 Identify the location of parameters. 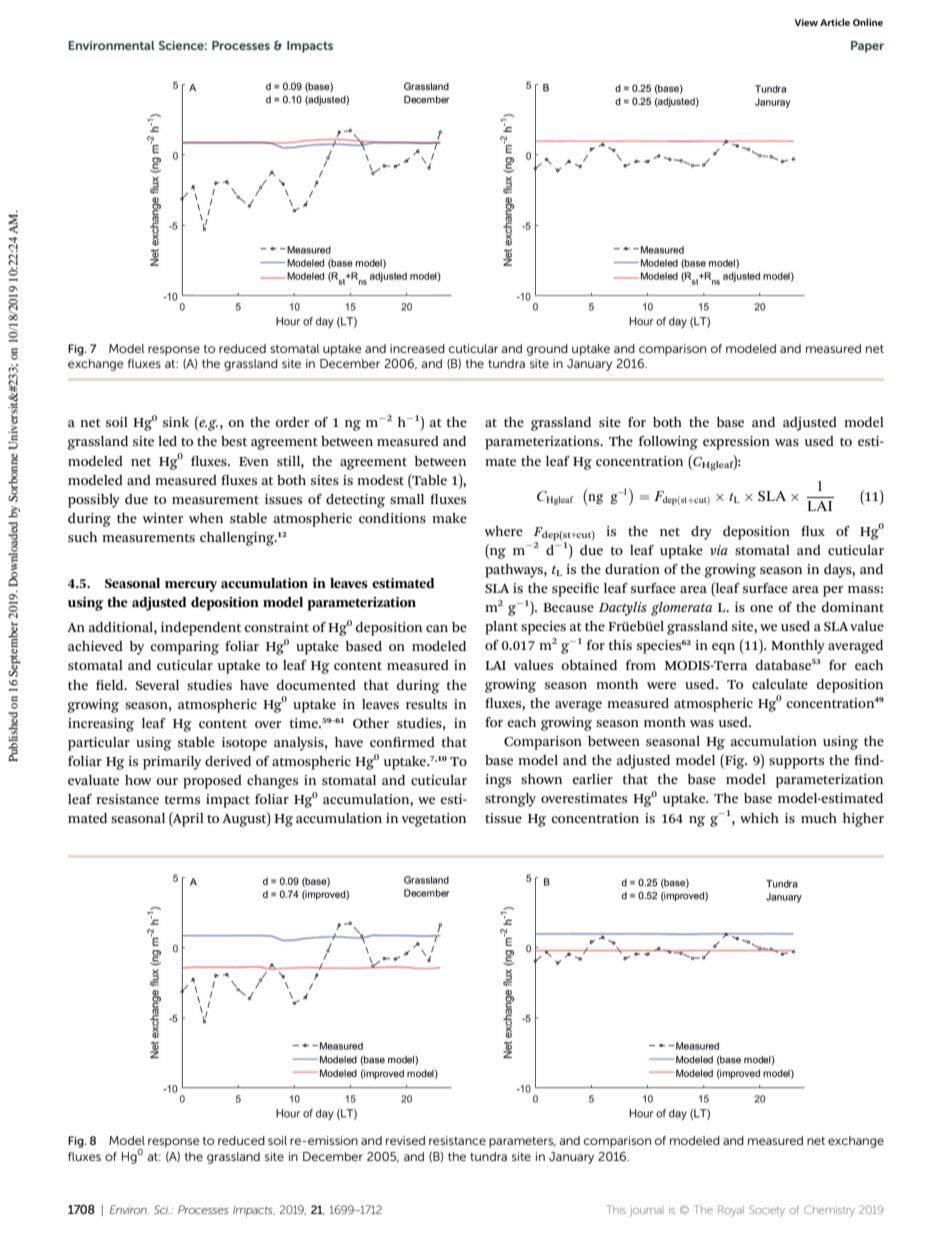
(522, 1142).
